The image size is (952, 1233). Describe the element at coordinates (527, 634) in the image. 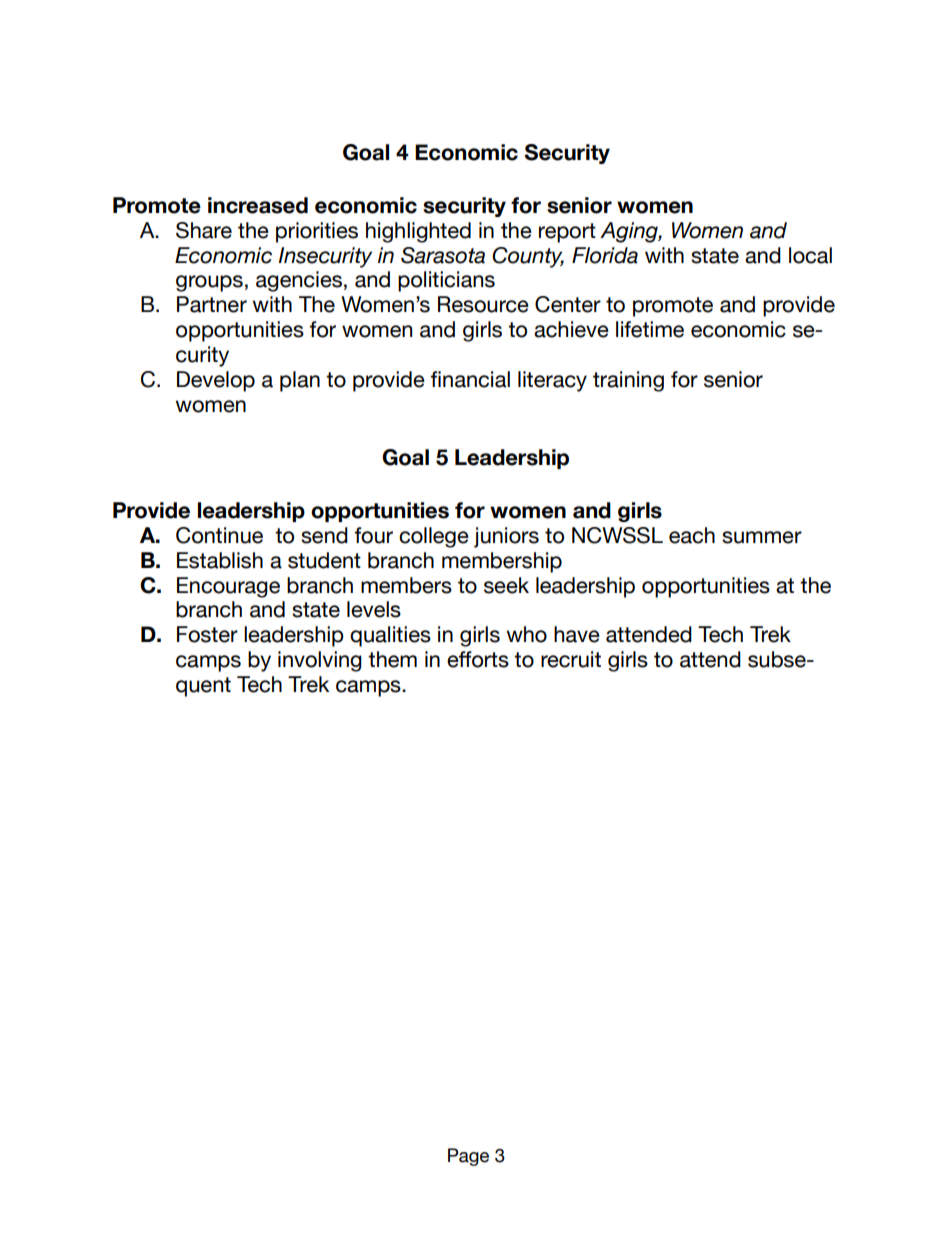

I see `who` at that location.
